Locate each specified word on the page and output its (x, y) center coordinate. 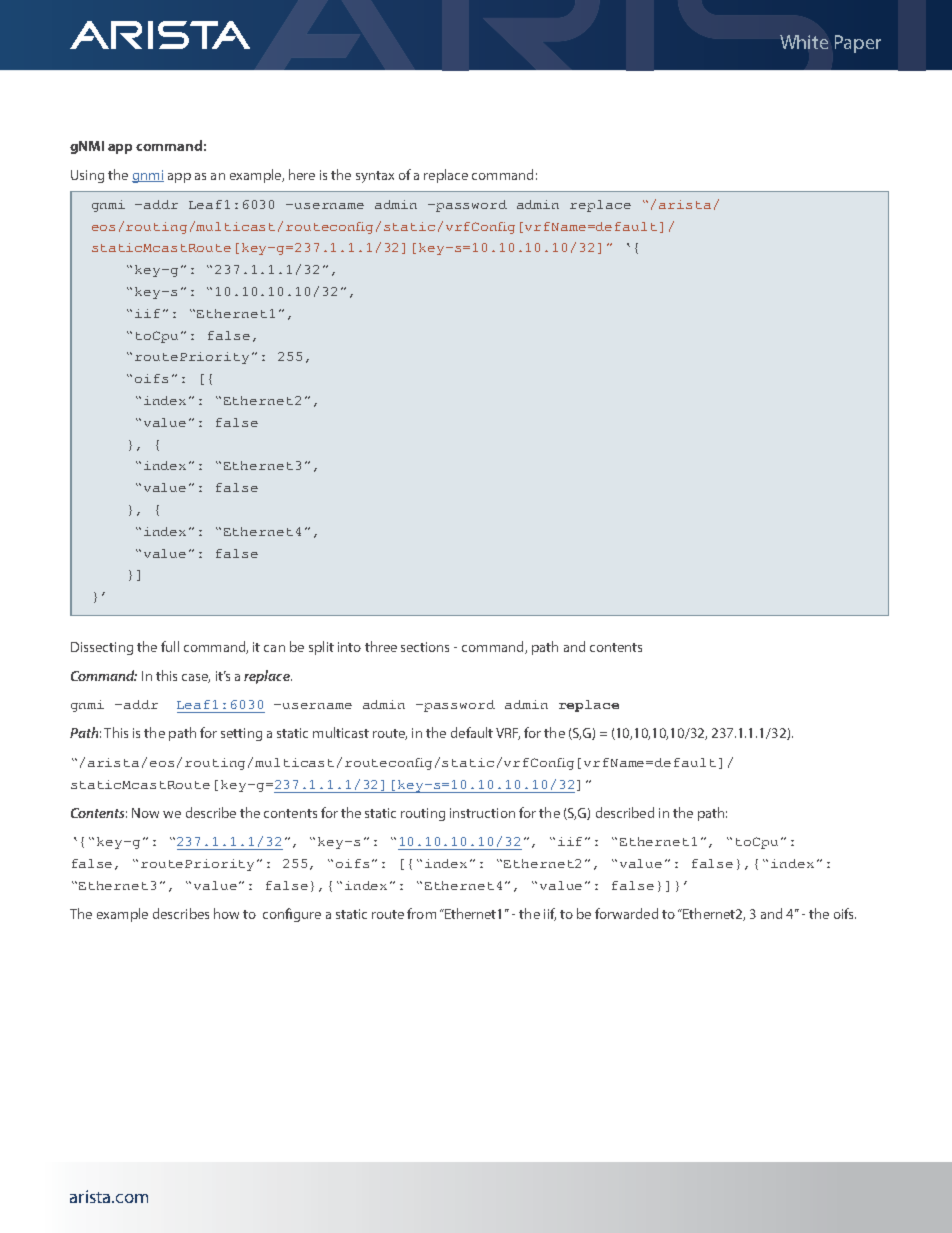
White (804, 42)
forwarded (626, 913)
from (421, 913)
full (170, 646)
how (226, 913)
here (302, 174)
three (381, 646)
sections (425, 647)
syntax (375, 177)
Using (87, 176)
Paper (858, 44)
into (349, 647)
